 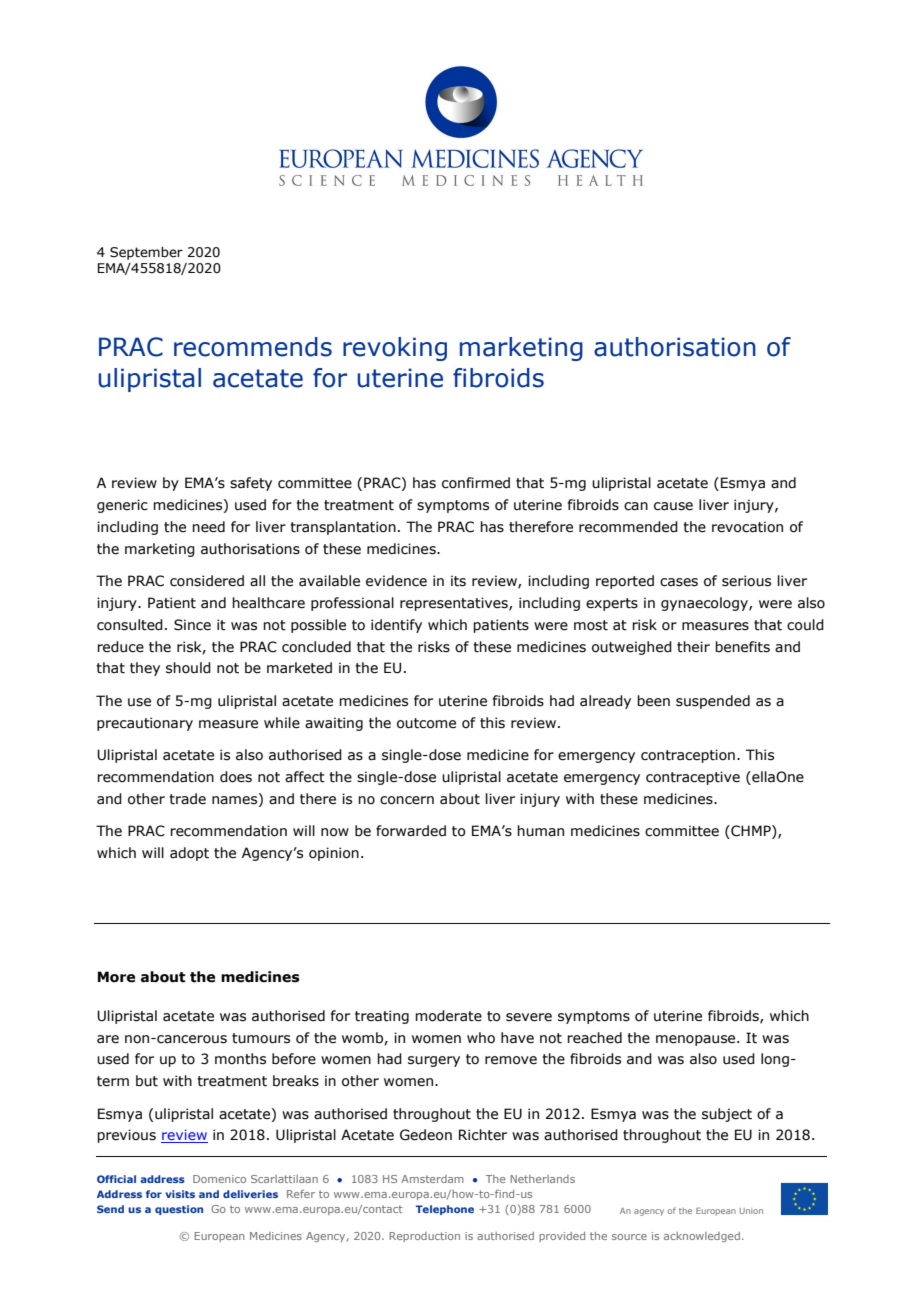 I want to click on cause, so click(x=673, y=506).
